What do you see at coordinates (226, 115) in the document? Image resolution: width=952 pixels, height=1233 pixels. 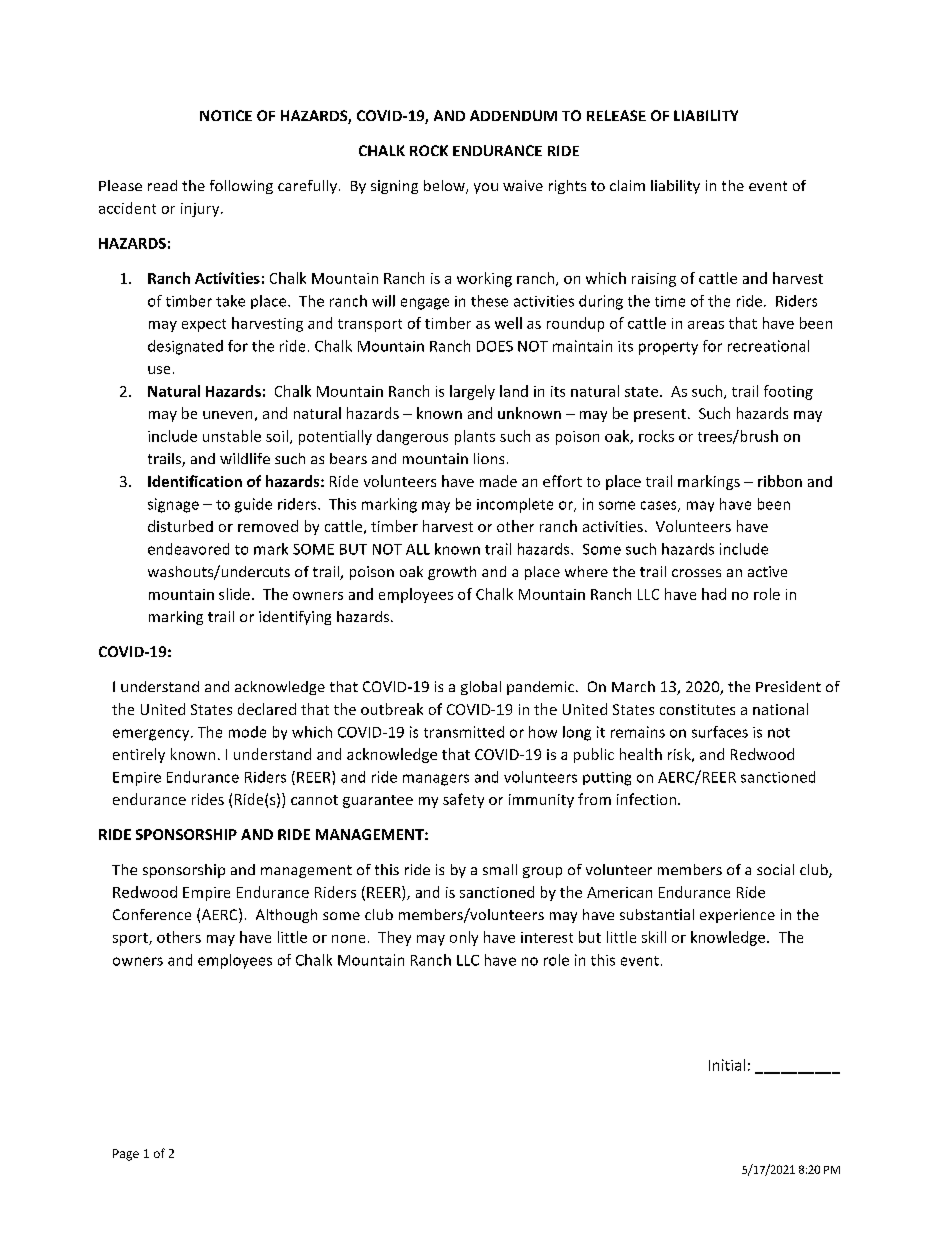 I see `NOTICE` at bounding box center [226, 115].
